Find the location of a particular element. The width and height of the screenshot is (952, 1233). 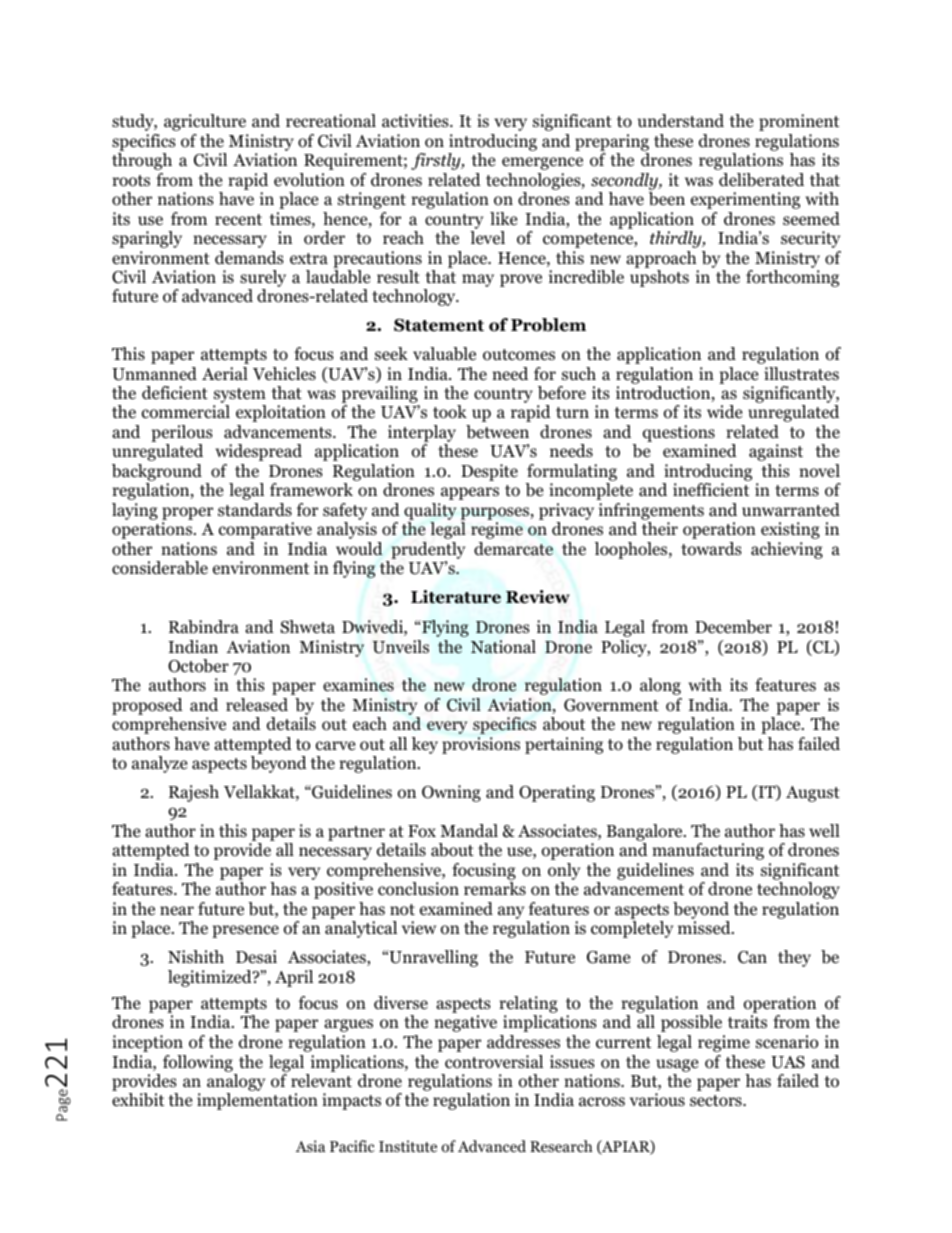

background is located at coordinates (157, 474).
